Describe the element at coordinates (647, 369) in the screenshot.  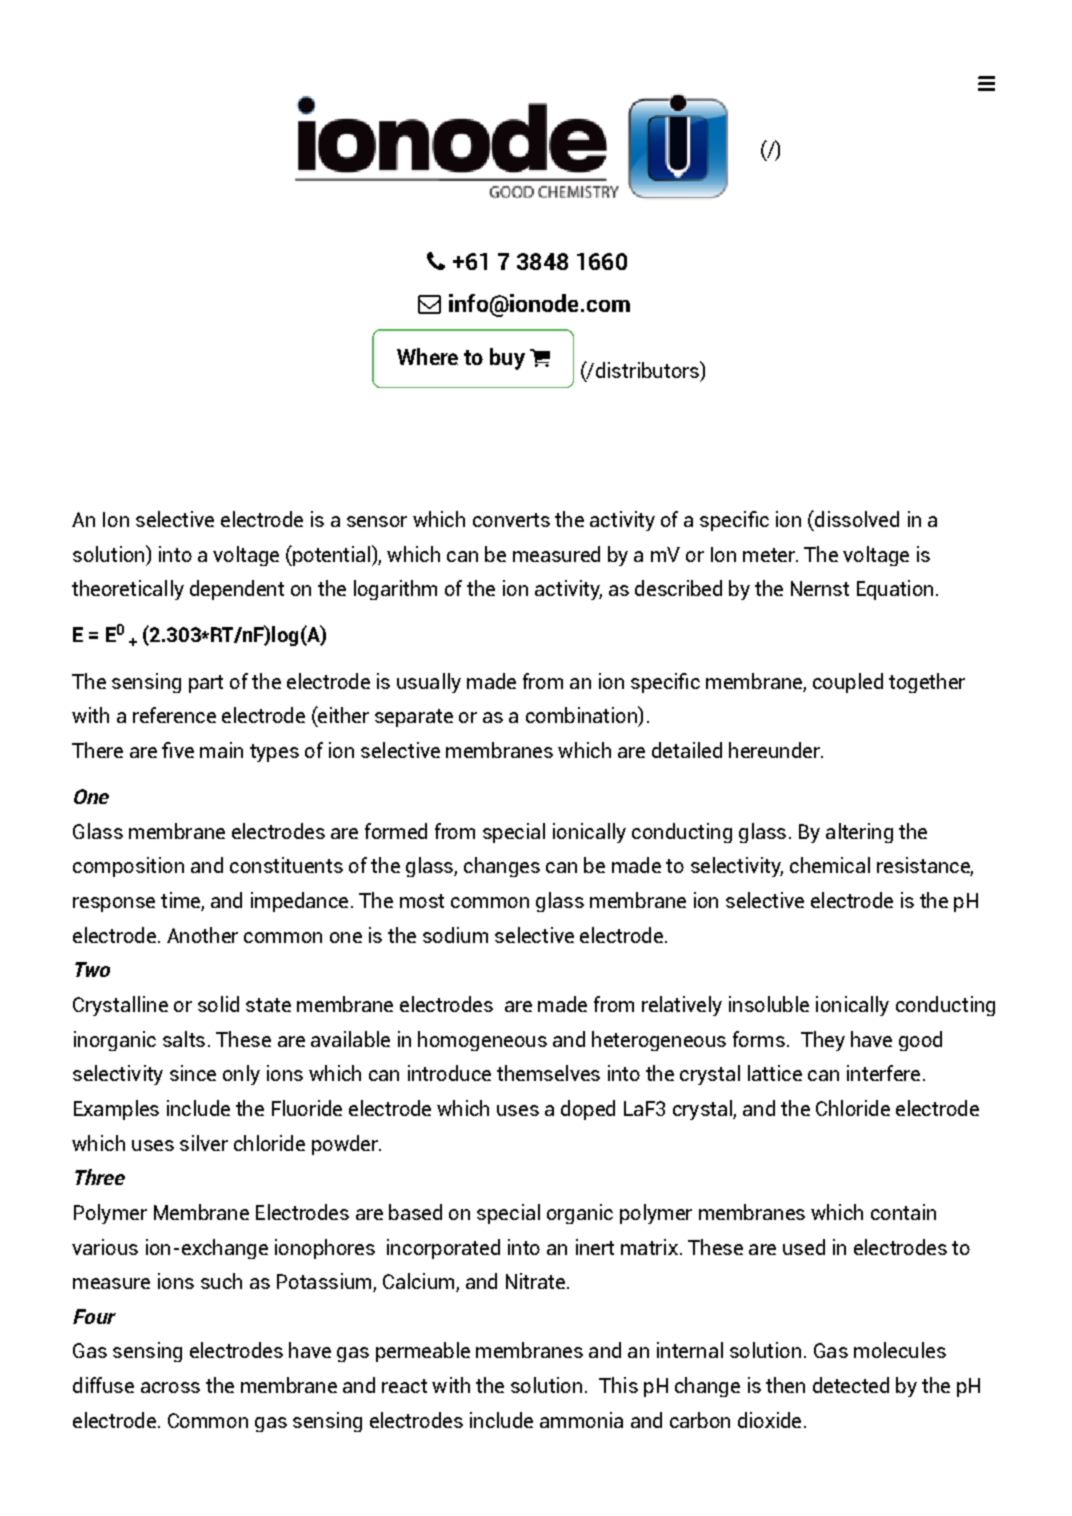
I see `distributors` at that location.
